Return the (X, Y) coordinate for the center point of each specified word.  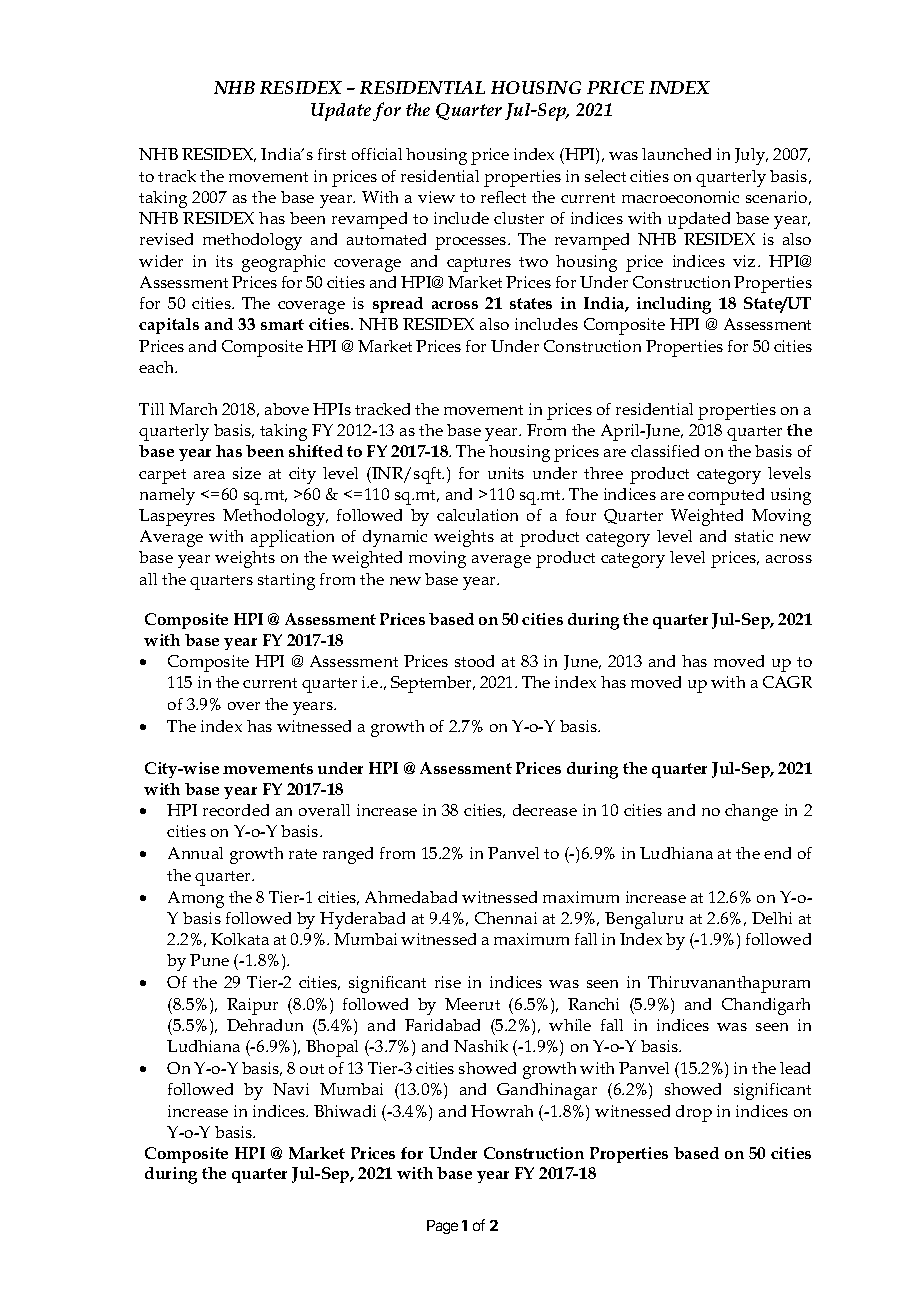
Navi (291, 1089)
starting (286, 581)
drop (694, 1113)
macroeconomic (680, 197)
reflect (503, 197)
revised (166, 239)
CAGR (787, 682)
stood (474, 661)
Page (442, 1227)
